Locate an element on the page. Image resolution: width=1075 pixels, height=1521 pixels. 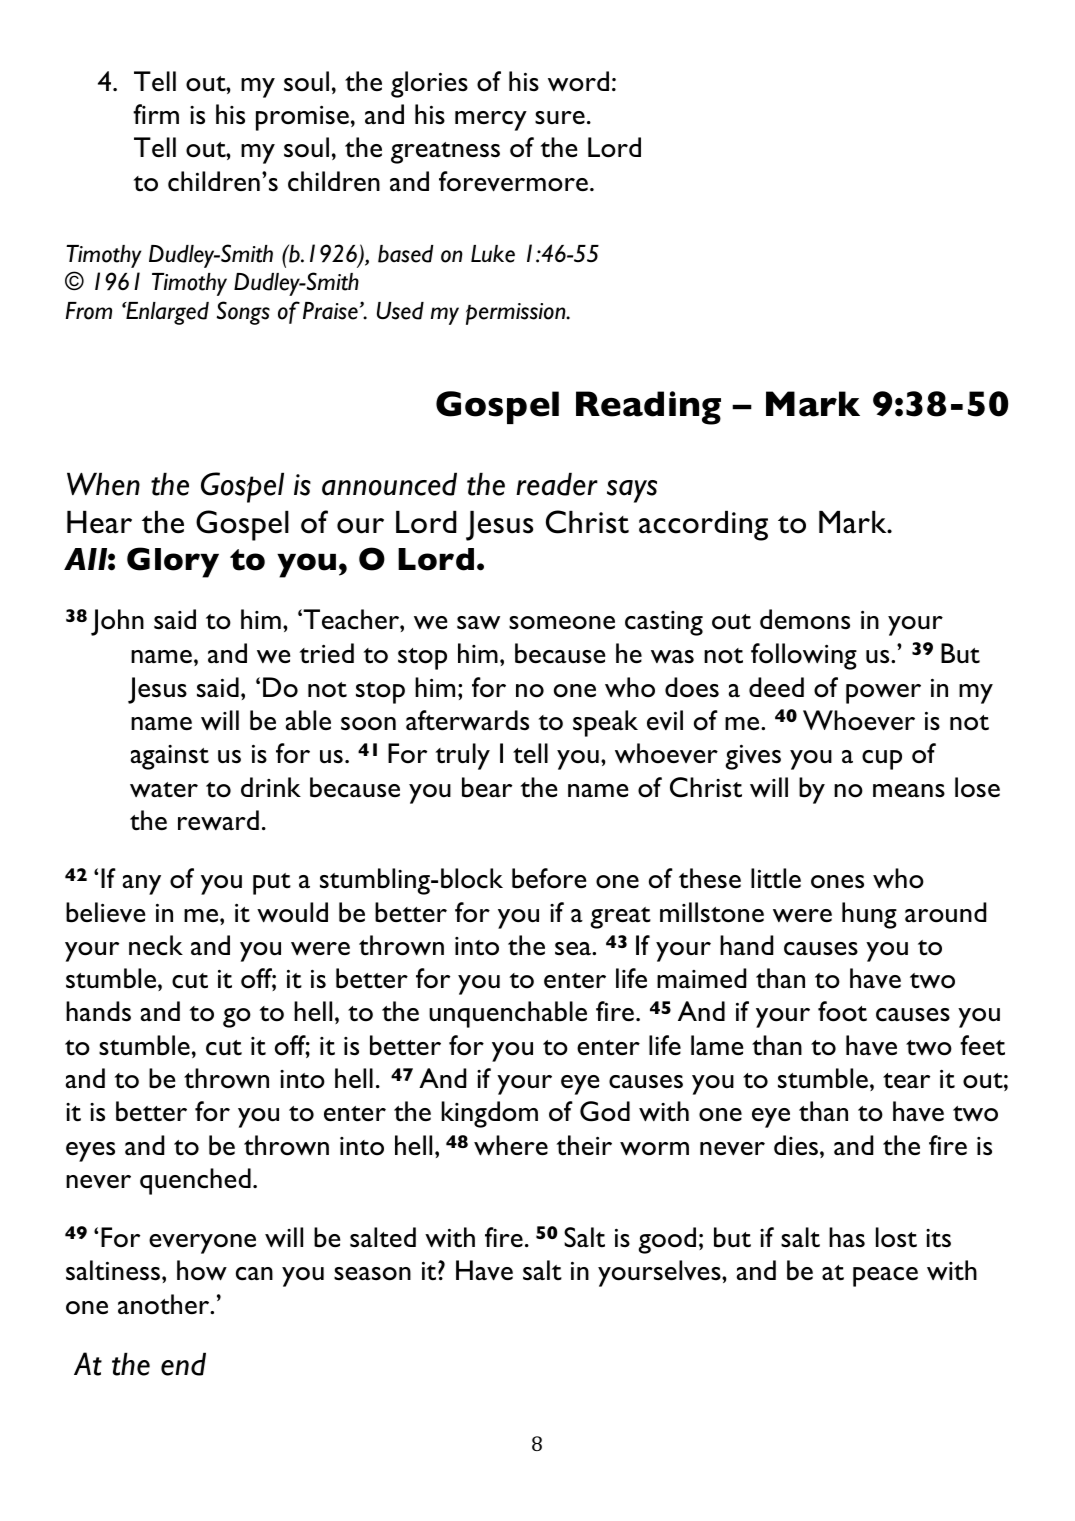
sure is located at coordinates (560, 118).
